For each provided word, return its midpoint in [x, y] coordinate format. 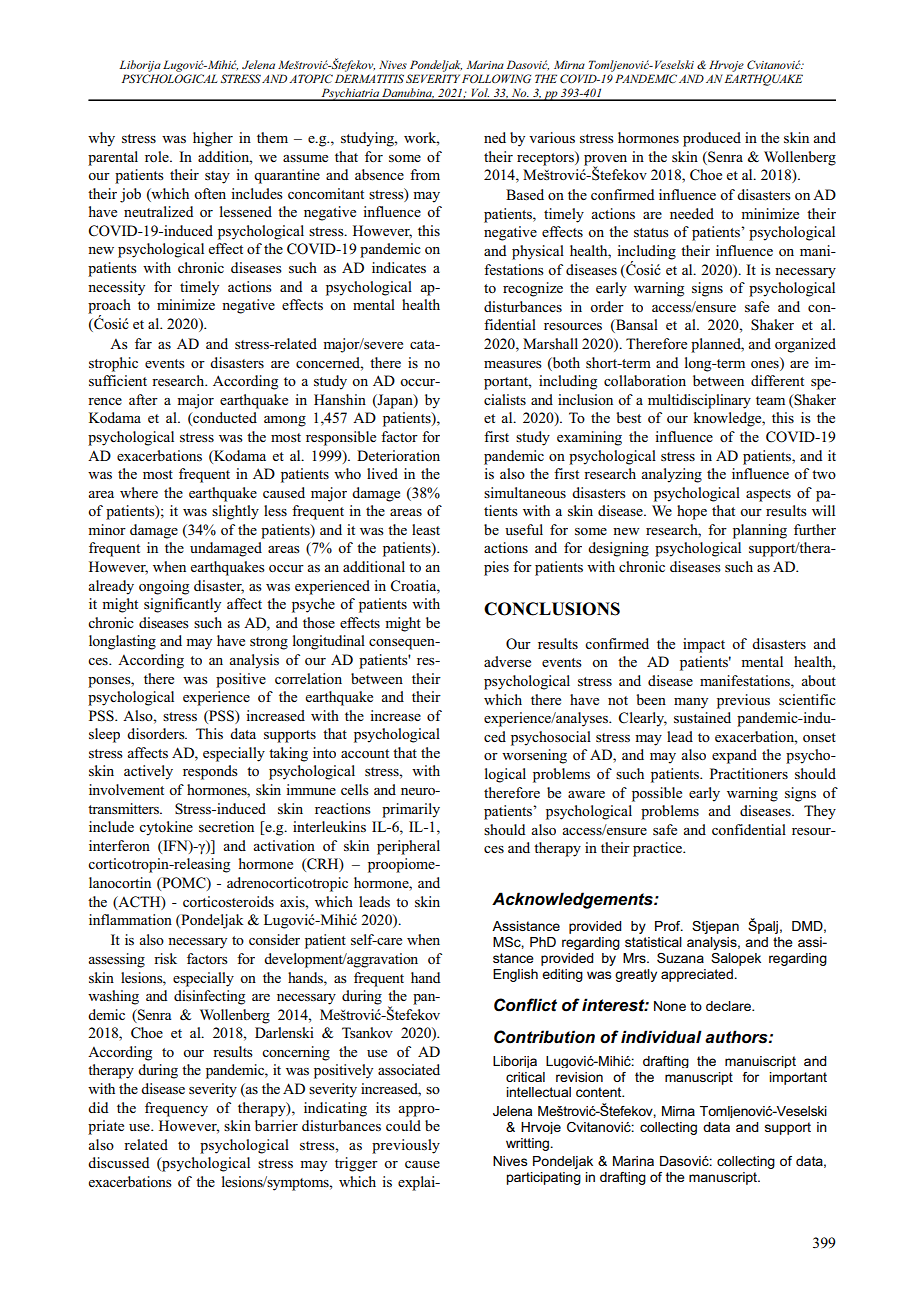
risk [165, 958]
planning [760, 531]
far [143, 343]
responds [210, 772]
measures [513, 364]
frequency [176, 1109]
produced [712, 139]
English [515, 975]
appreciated [697, 975]
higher [213, 139]
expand [734, 756]
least [426, 529]
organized [805, 345]
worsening [534, 756]
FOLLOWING [496, 78]
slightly [235, 512]
